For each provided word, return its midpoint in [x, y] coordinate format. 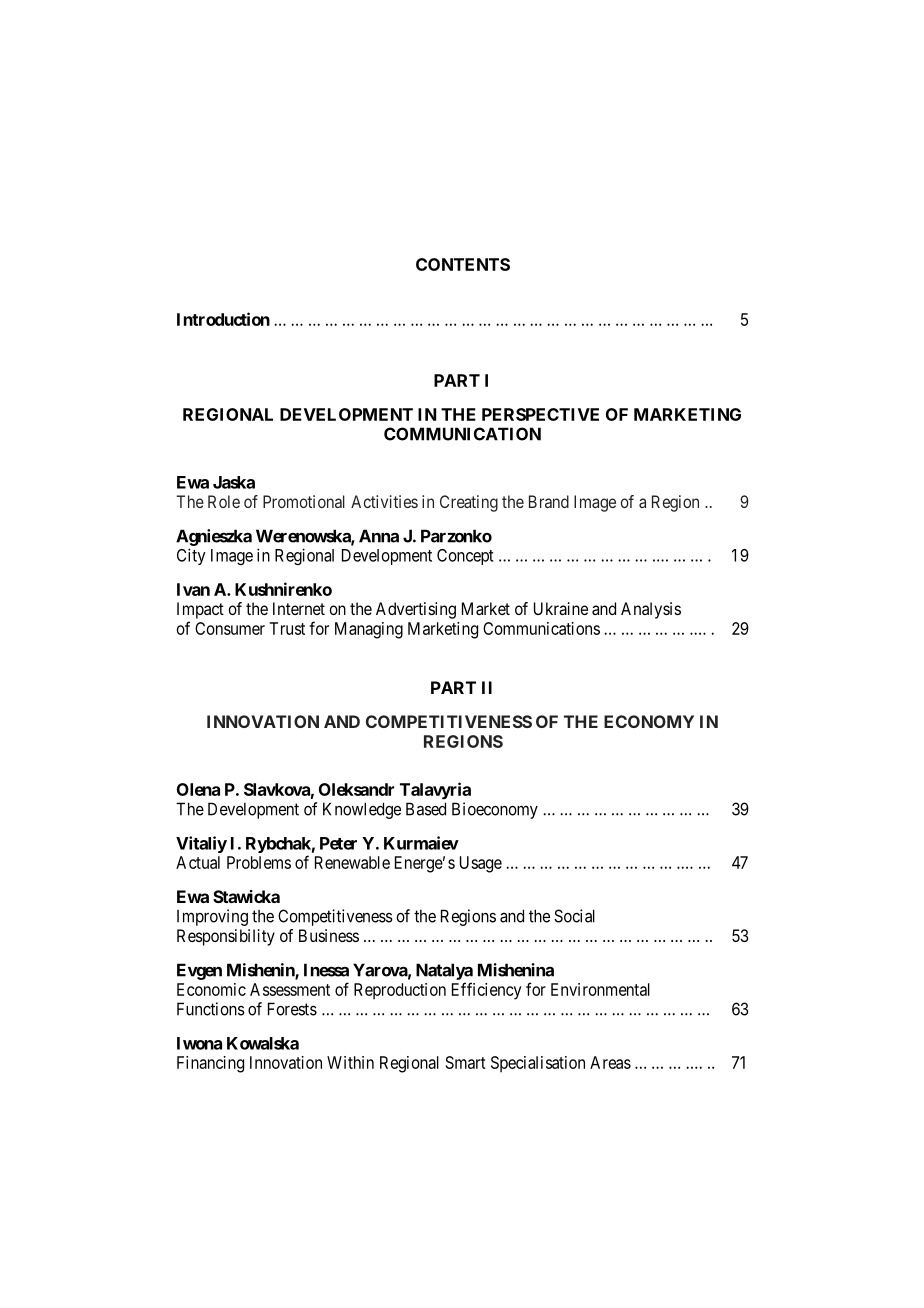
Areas [610, 1062]
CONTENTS [463, 264]
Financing [210, 1064]
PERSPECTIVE [540, 414]
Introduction [223, 319]
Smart [466, 1062]
